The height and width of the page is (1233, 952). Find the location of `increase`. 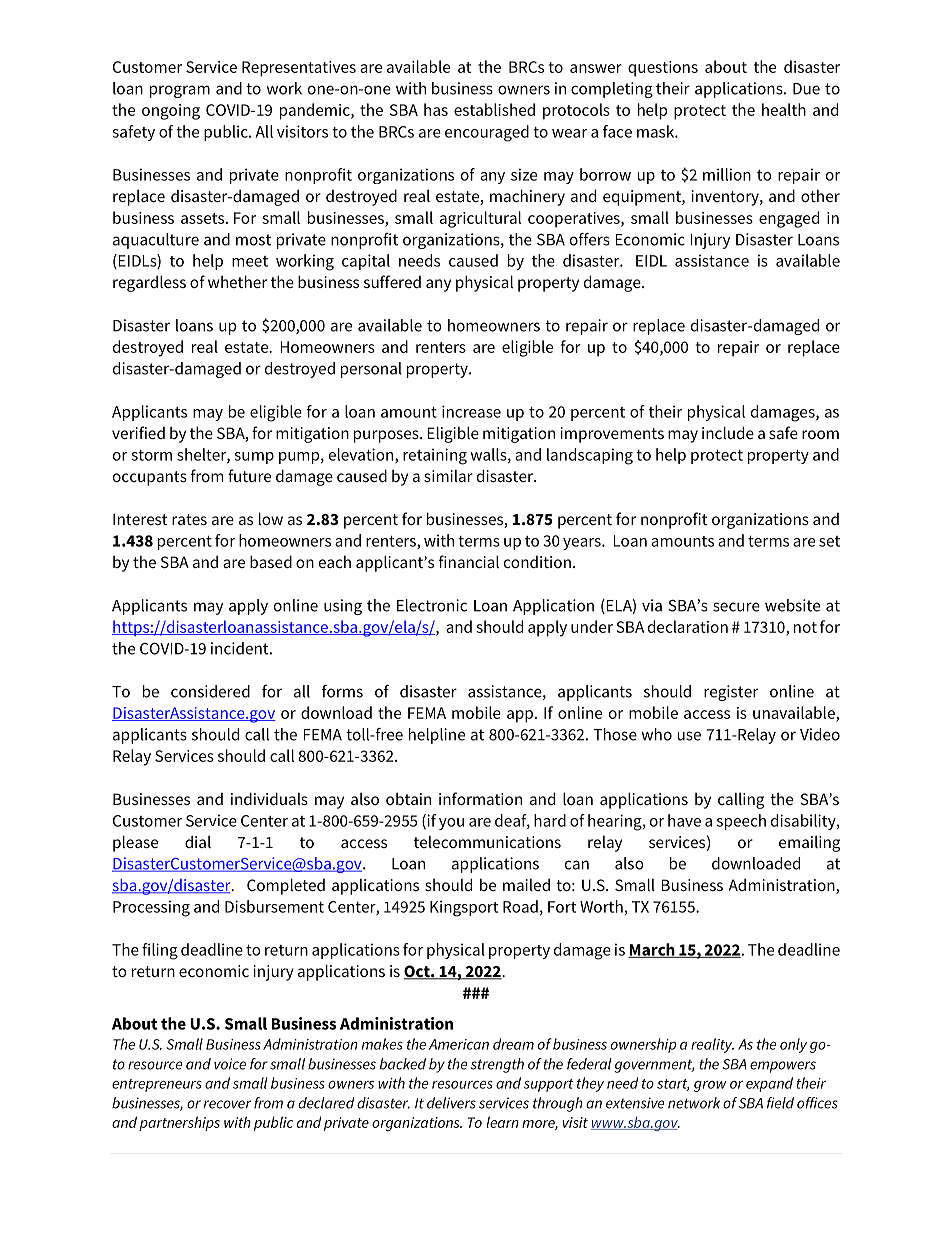

increase is located at coordinates (471, 411).
